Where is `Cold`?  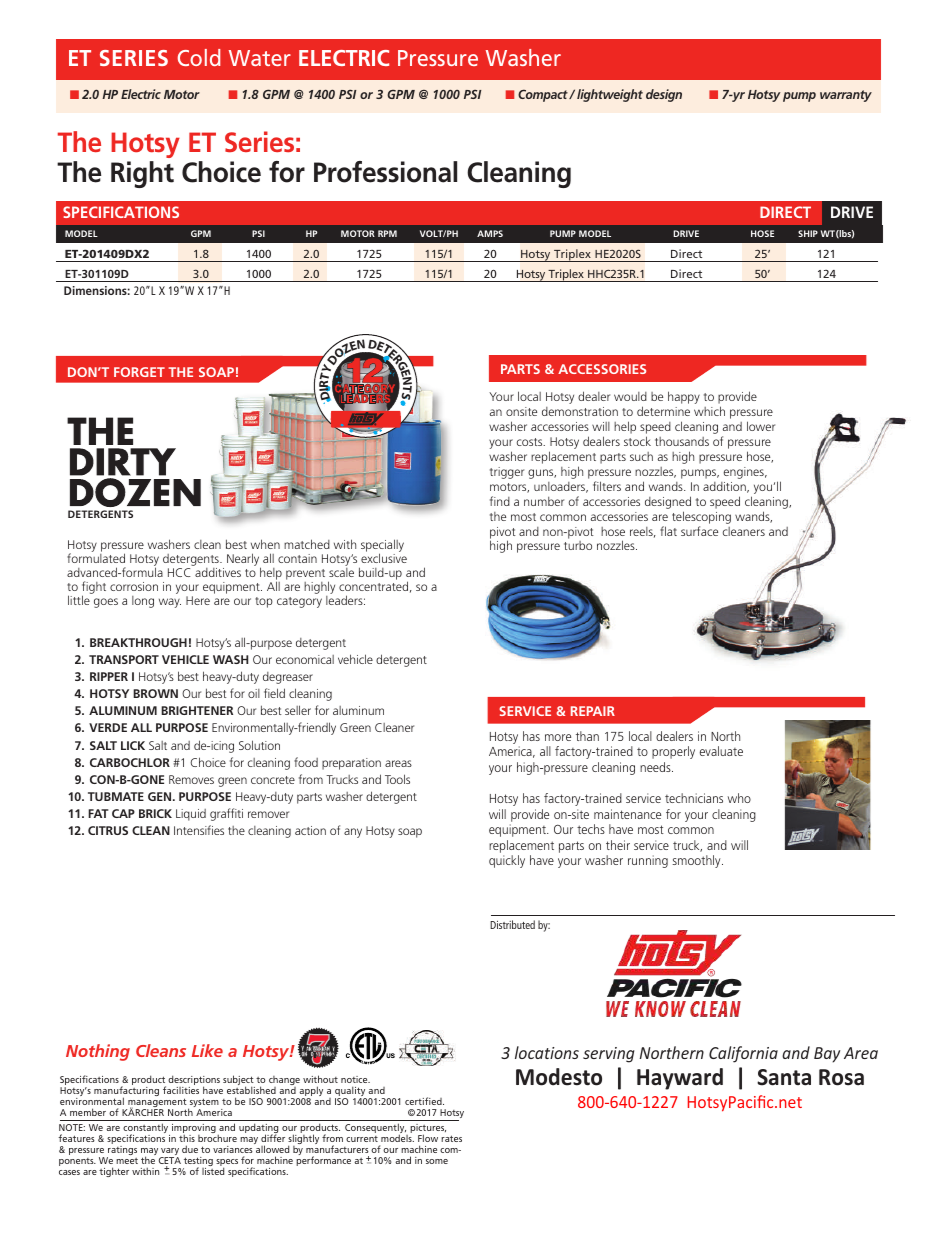
Cold is located at coordinates (199, 57).
